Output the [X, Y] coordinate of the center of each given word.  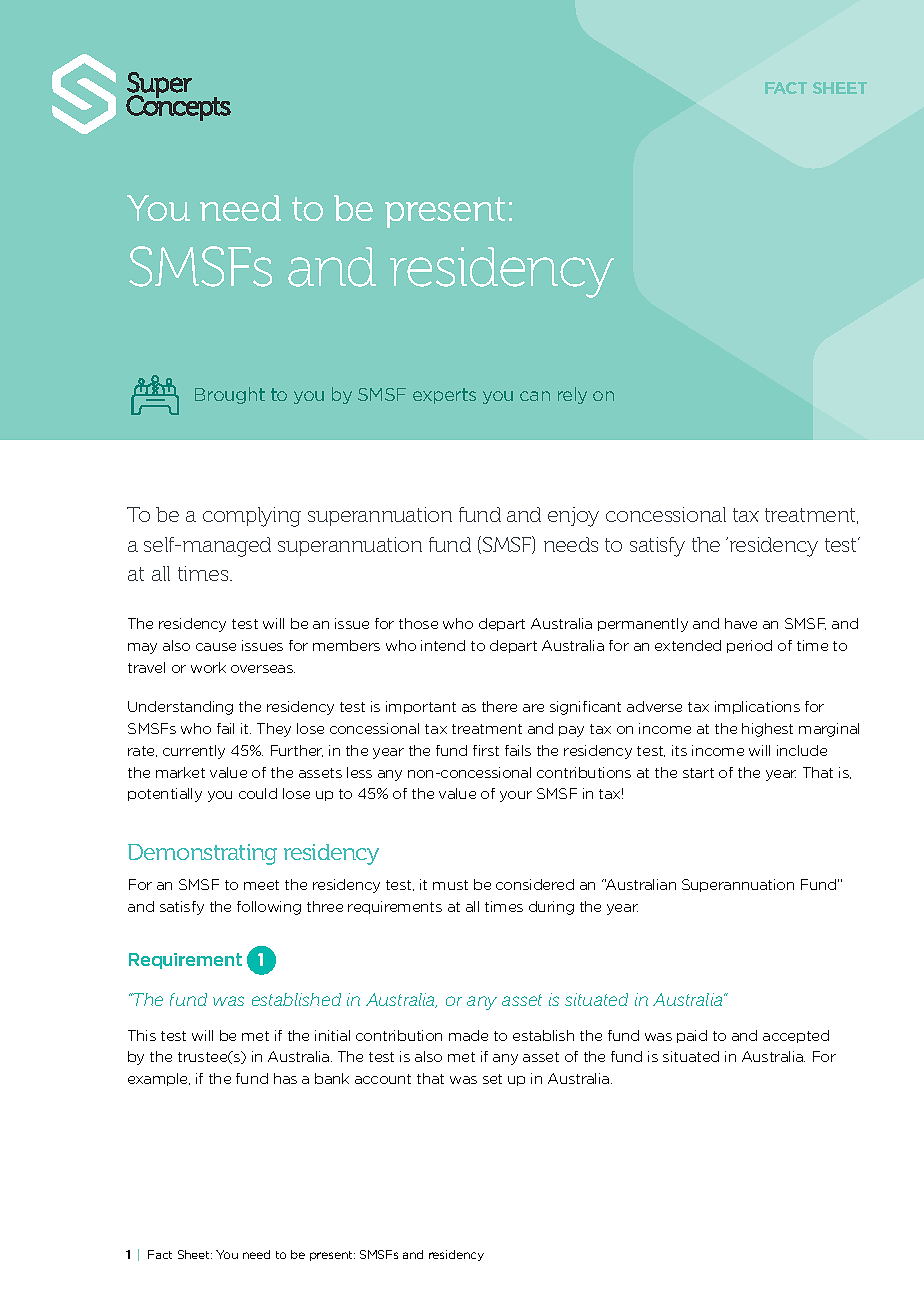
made [468, 1035]
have [741, 623]
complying [252, 517]
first [486, 750]
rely [572, 395]
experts [444, 396]
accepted [796, 1036]
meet [261, 885]
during [551, 908]
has [285, 1078]
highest [767, 730]
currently [194, 752]
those [418, 623]
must [450, 885]
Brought [230, 395]
